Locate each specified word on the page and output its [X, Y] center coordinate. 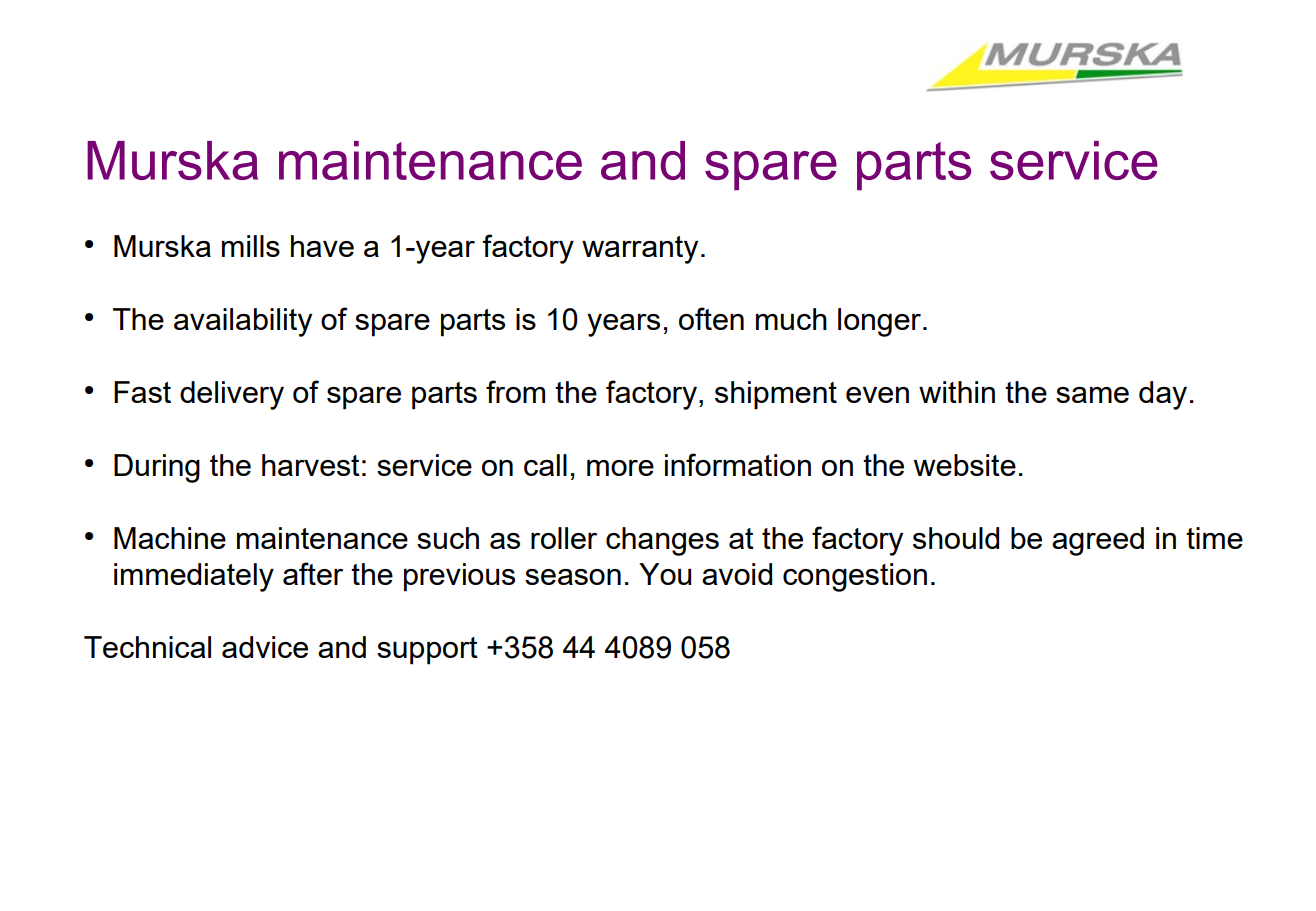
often [711, 318]
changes [662, 541]
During [157, 468]
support [427, 651]
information [738, 464]
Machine [170, 538]
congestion [855, 577]
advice [265, 647]
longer [881, 322]
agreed [1098, 541]
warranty [640, 250]
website [965, 465]
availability [243, 322]
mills [251, 246]
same [1092, 395]
